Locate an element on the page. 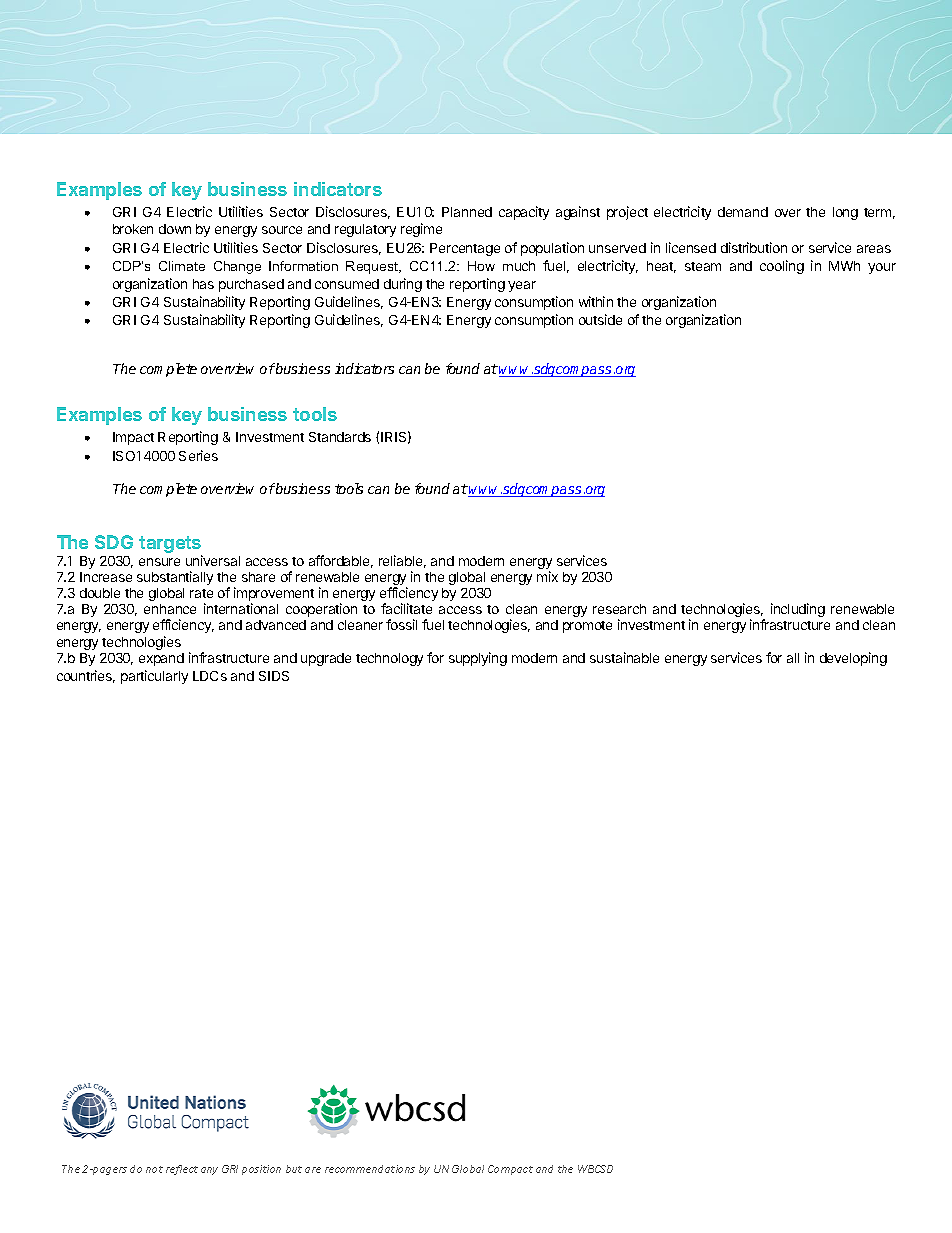 Image resolution: width=952 pixels, height=1233 pixels. developing is located at coordinates (853, 659).
